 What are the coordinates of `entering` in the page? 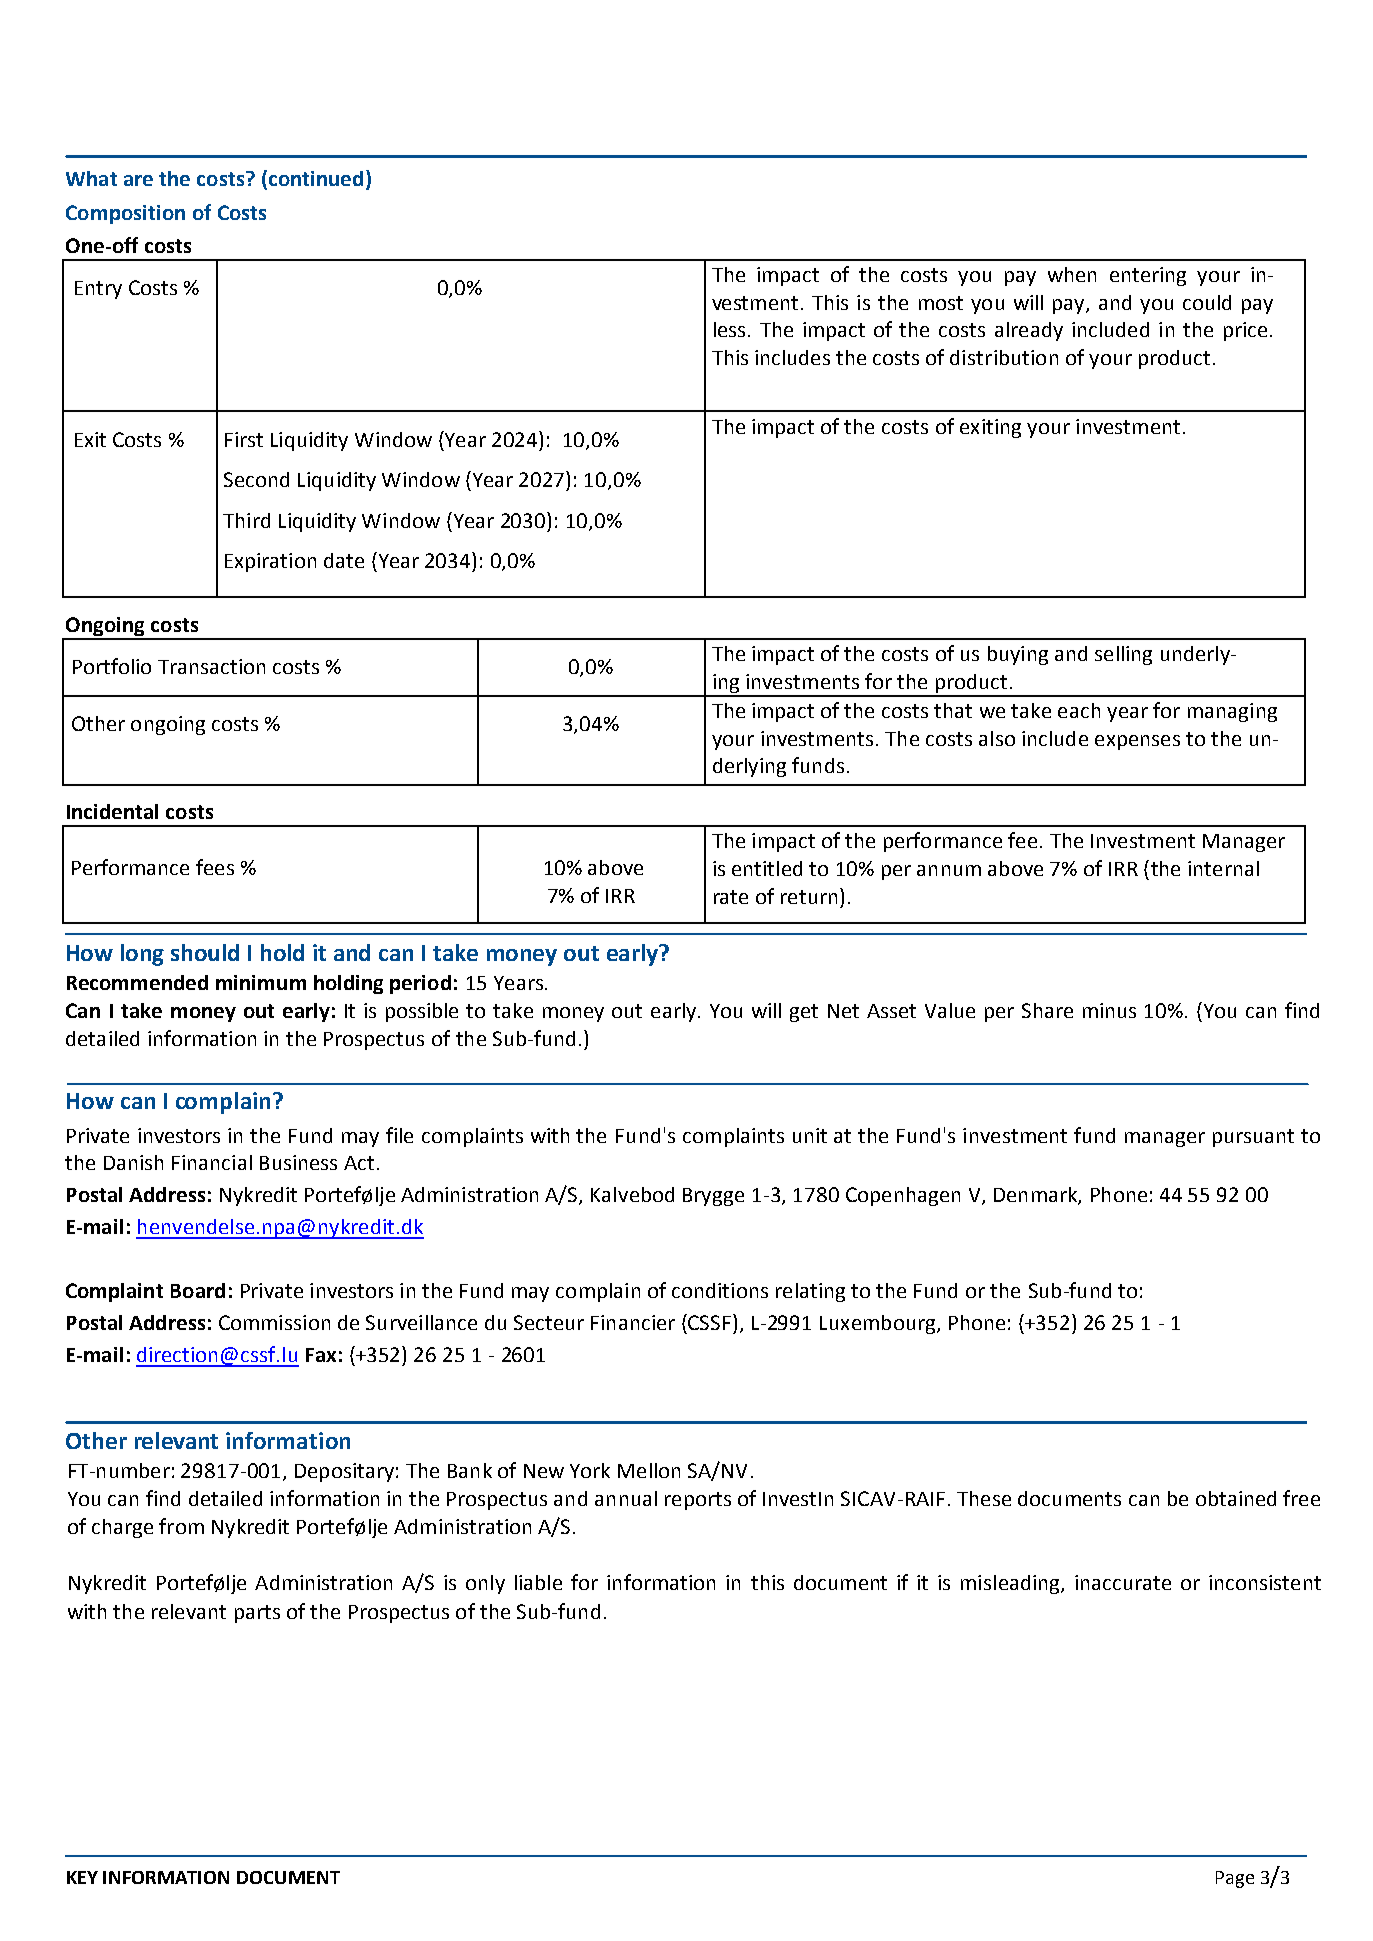 It's located at (1148, 276).
